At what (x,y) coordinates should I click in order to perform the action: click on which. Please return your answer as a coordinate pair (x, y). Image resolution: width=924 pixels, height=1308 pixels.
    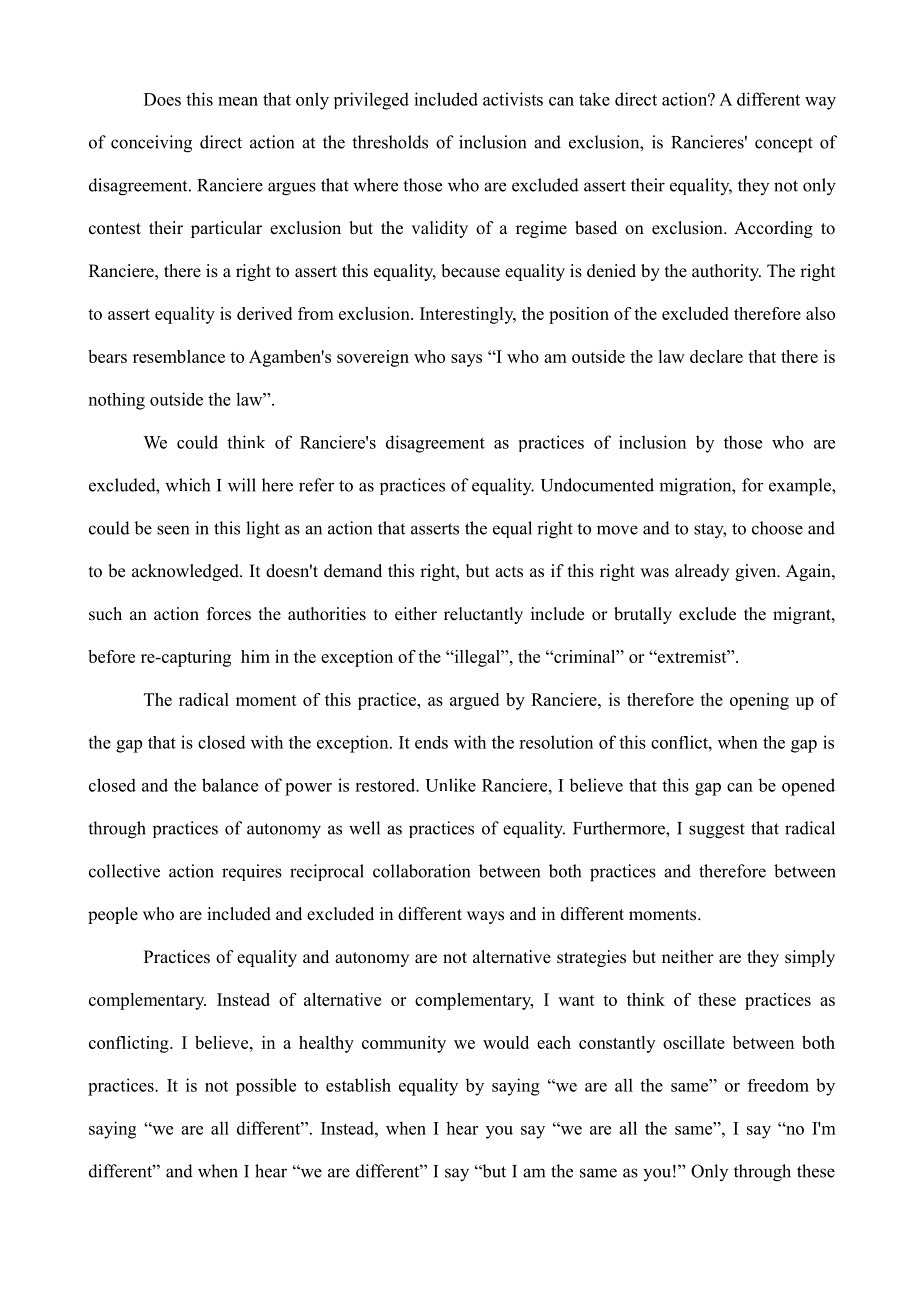
    Looking at the image, I should click on (187, 485).
